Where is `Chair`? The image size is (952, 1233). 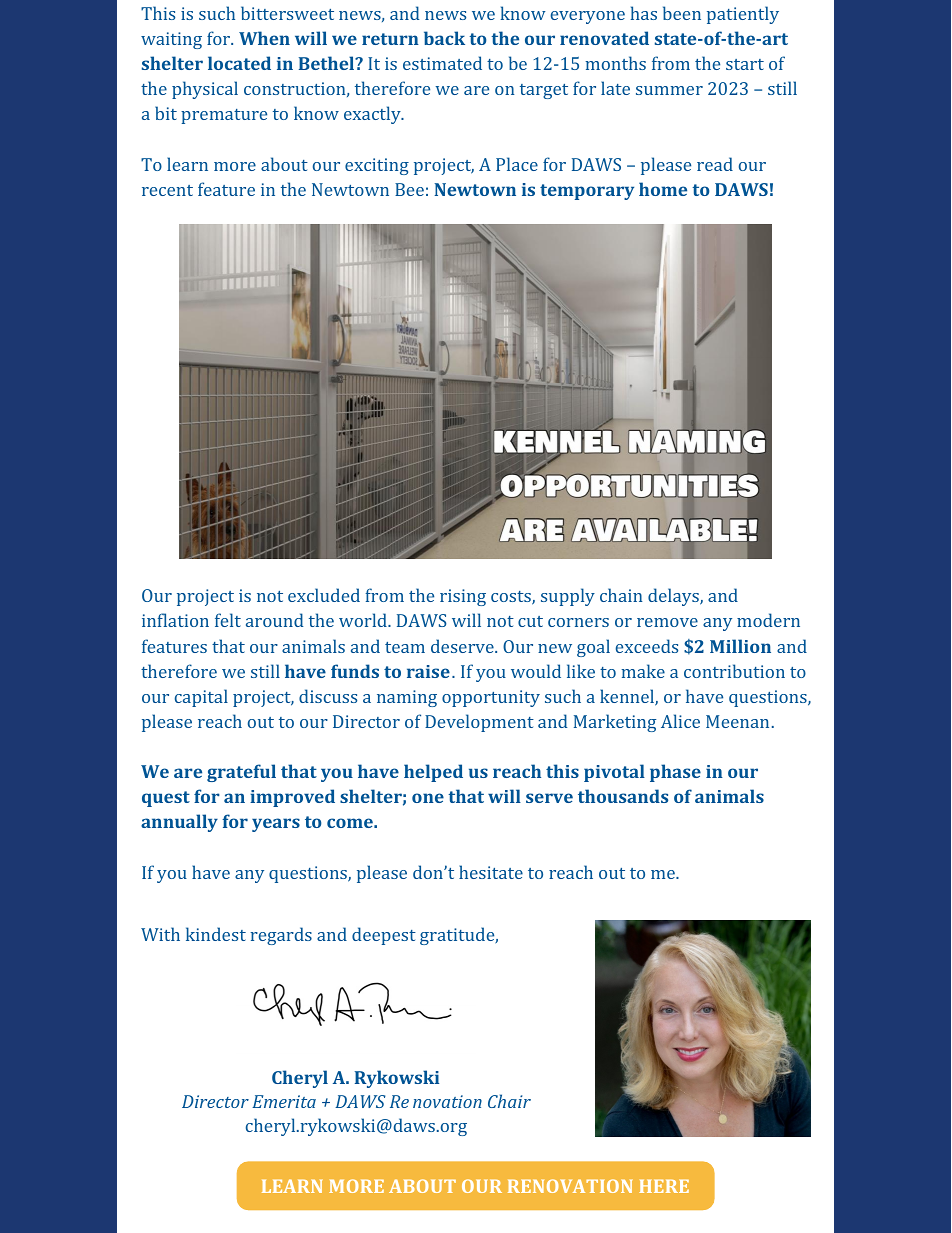 Chair is located at coordinates (509, 1101).
